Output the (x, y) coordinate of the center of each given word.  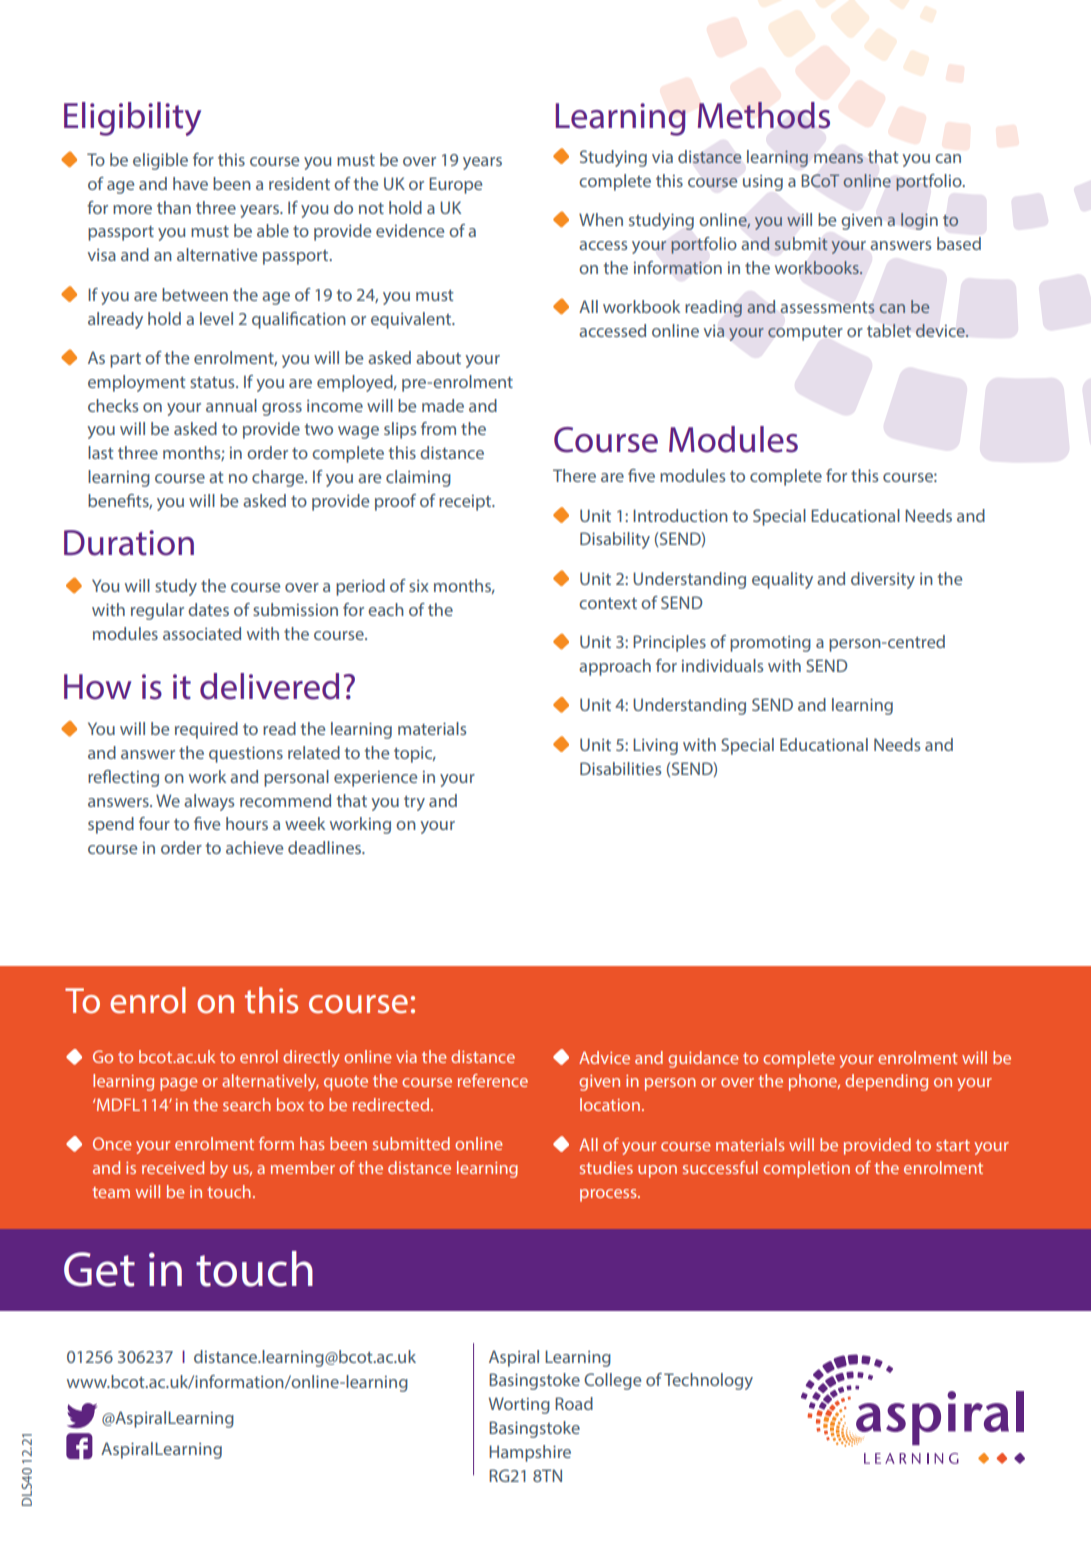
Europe (455, 185)
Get (99, 1269)
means (838, 158)
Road (574, 1403)
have (190, 183)
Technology (708, 1381)
